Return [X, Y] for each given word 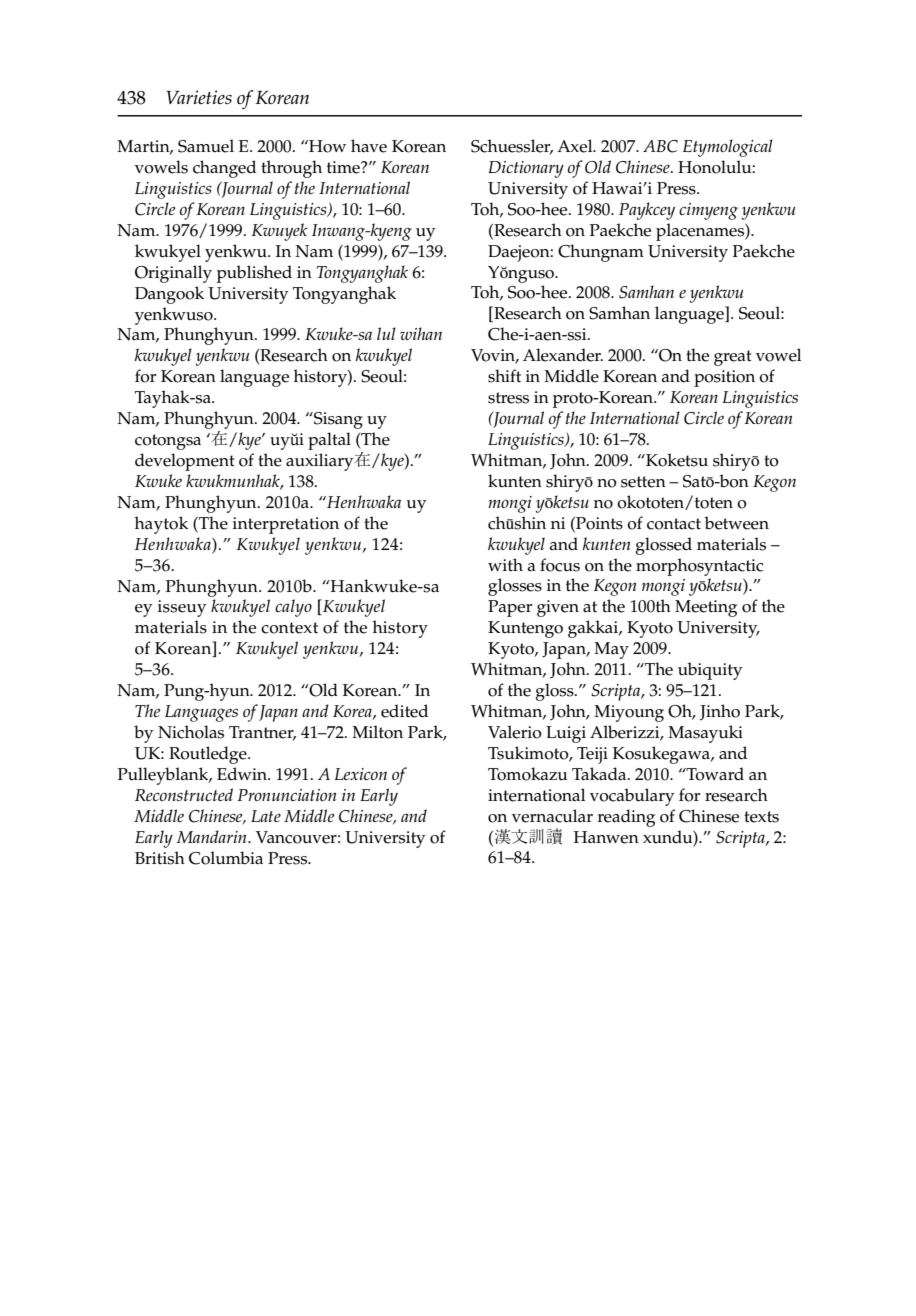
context [289, 628]
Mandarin [213, 836]
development [185, 462]
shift [504, 376]
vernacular [552, 816]
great [733, 358]
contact [674, 524]
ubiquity [710, 671]
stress [508, 398]
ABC [660, 146]
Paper [510, 608]
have [369, 146]
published [254, 274]
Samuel [206, 146]
